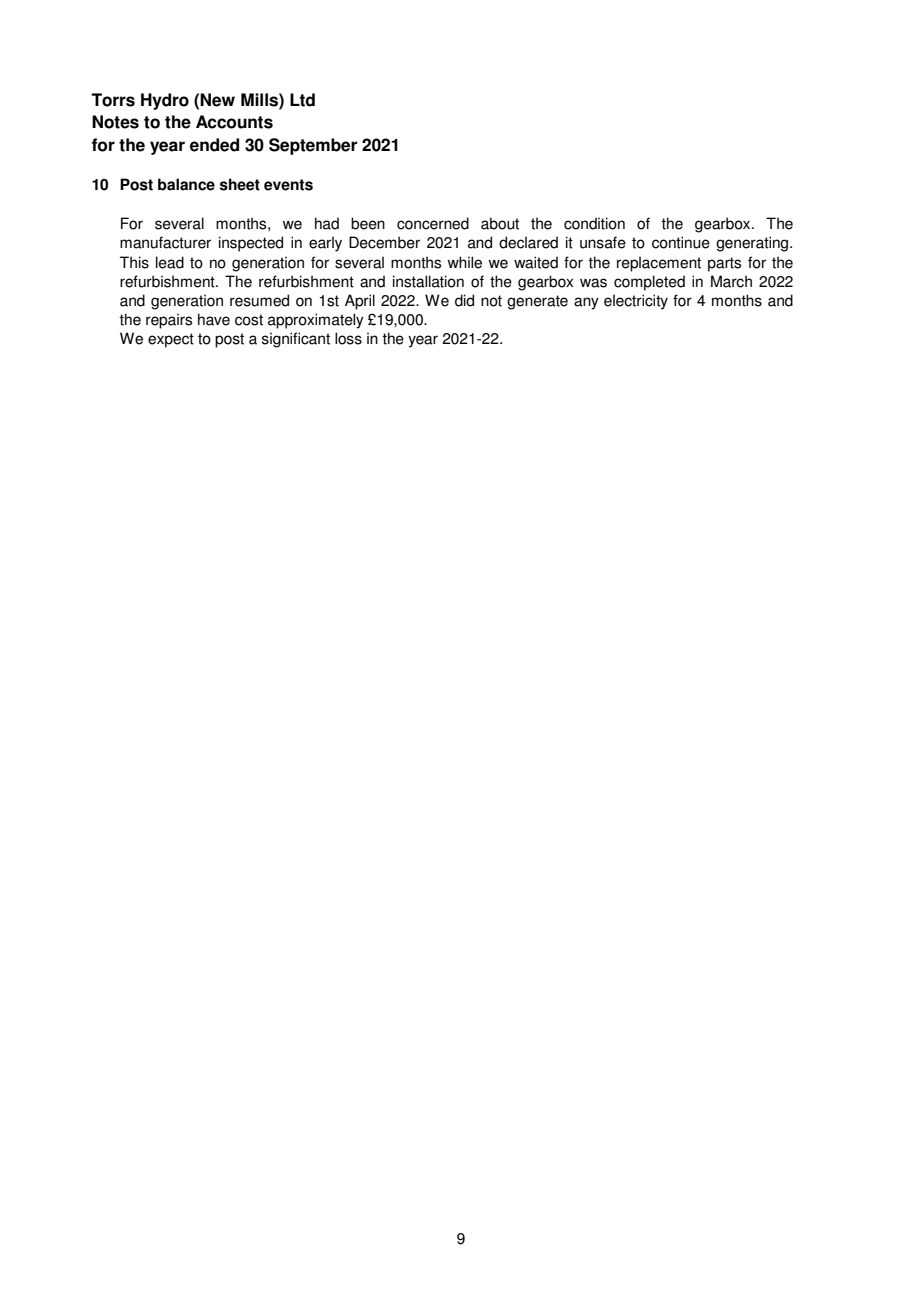  Describe the element at coordinates (165, 101) in the document. I see `Hydro` at that location.
